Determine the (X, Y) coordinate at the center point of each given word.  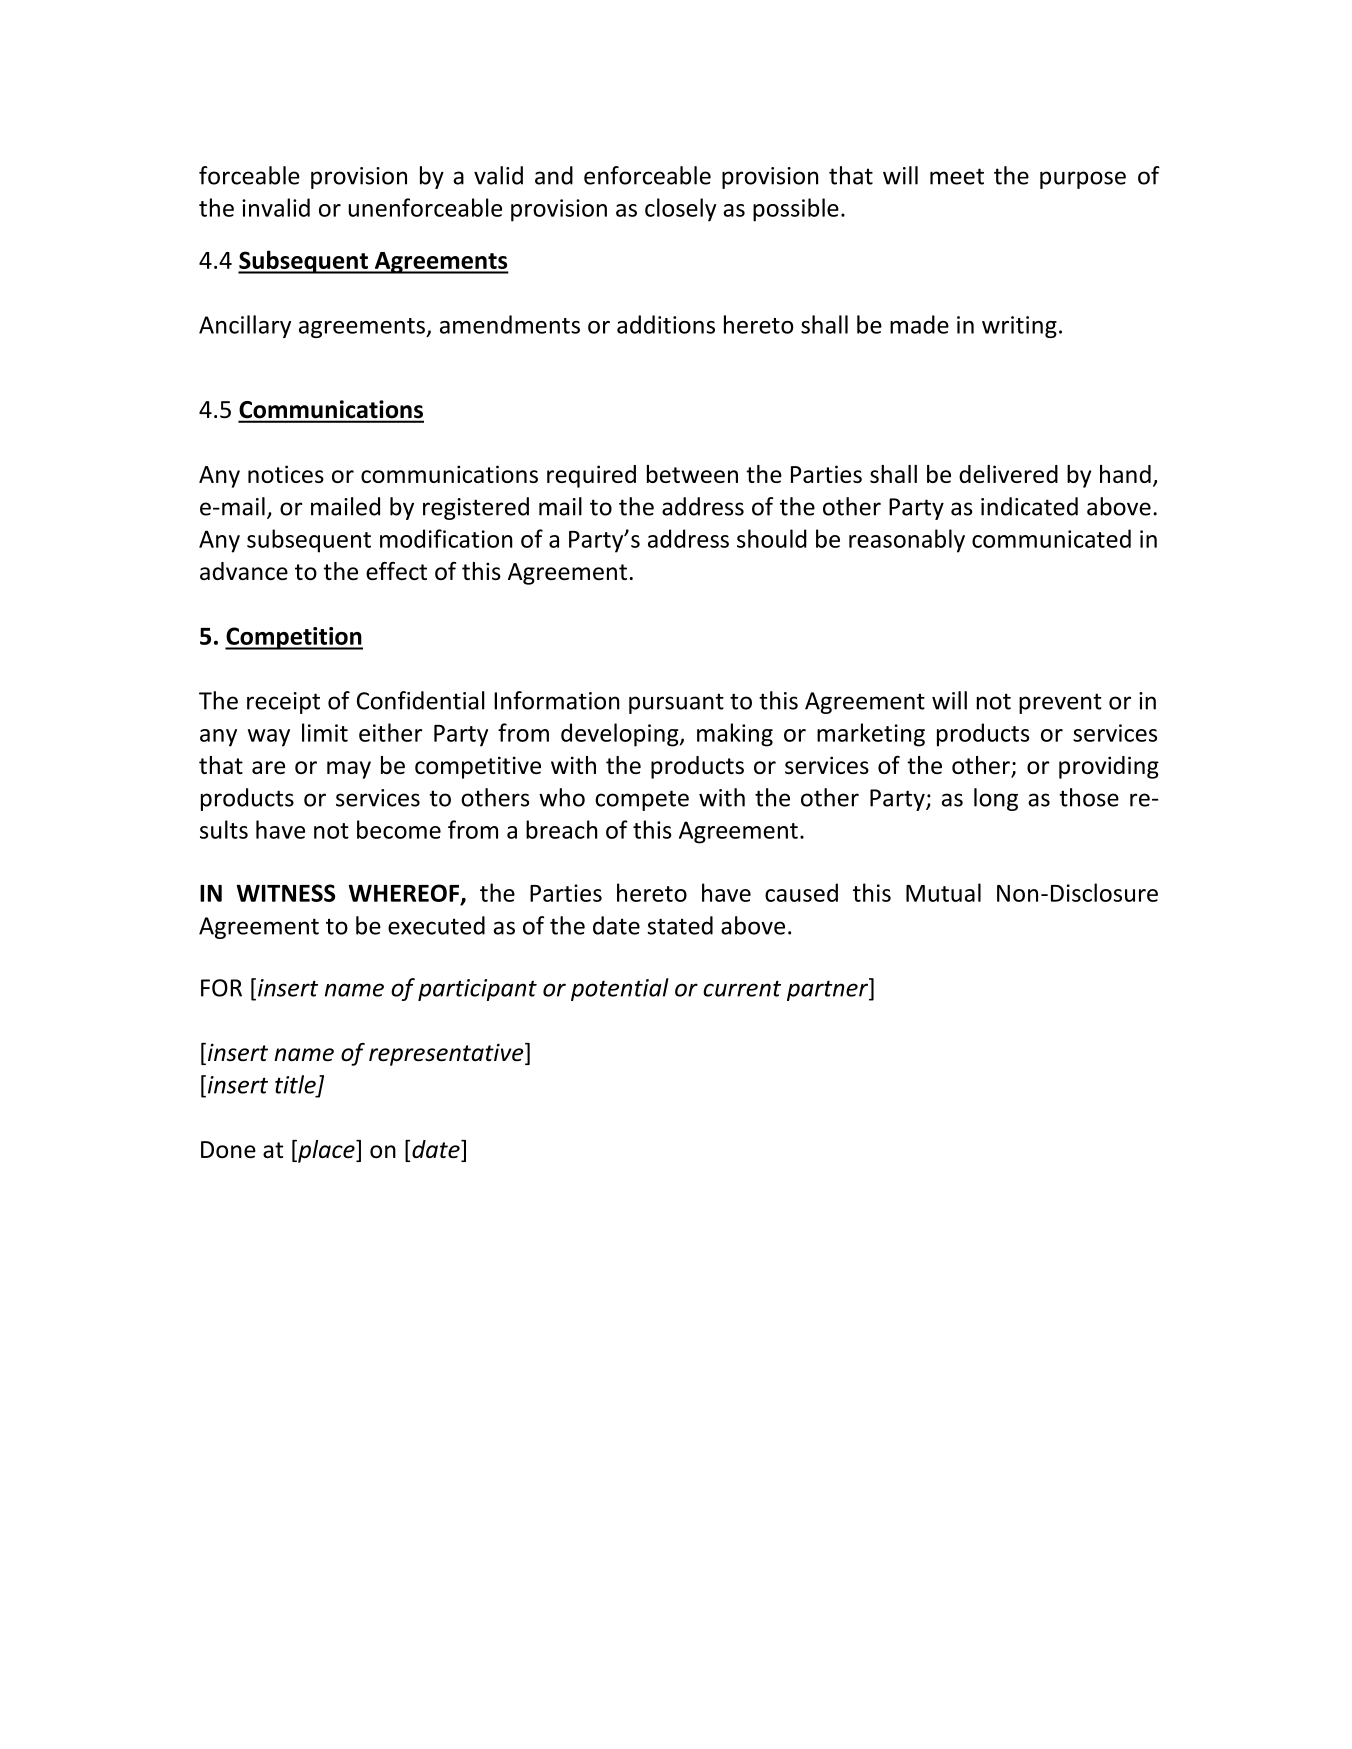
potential (620, 989)
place (326, 1151)
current (742, 988)
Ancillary (245, 326)
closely (680, 210)
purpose (1083, 180)
